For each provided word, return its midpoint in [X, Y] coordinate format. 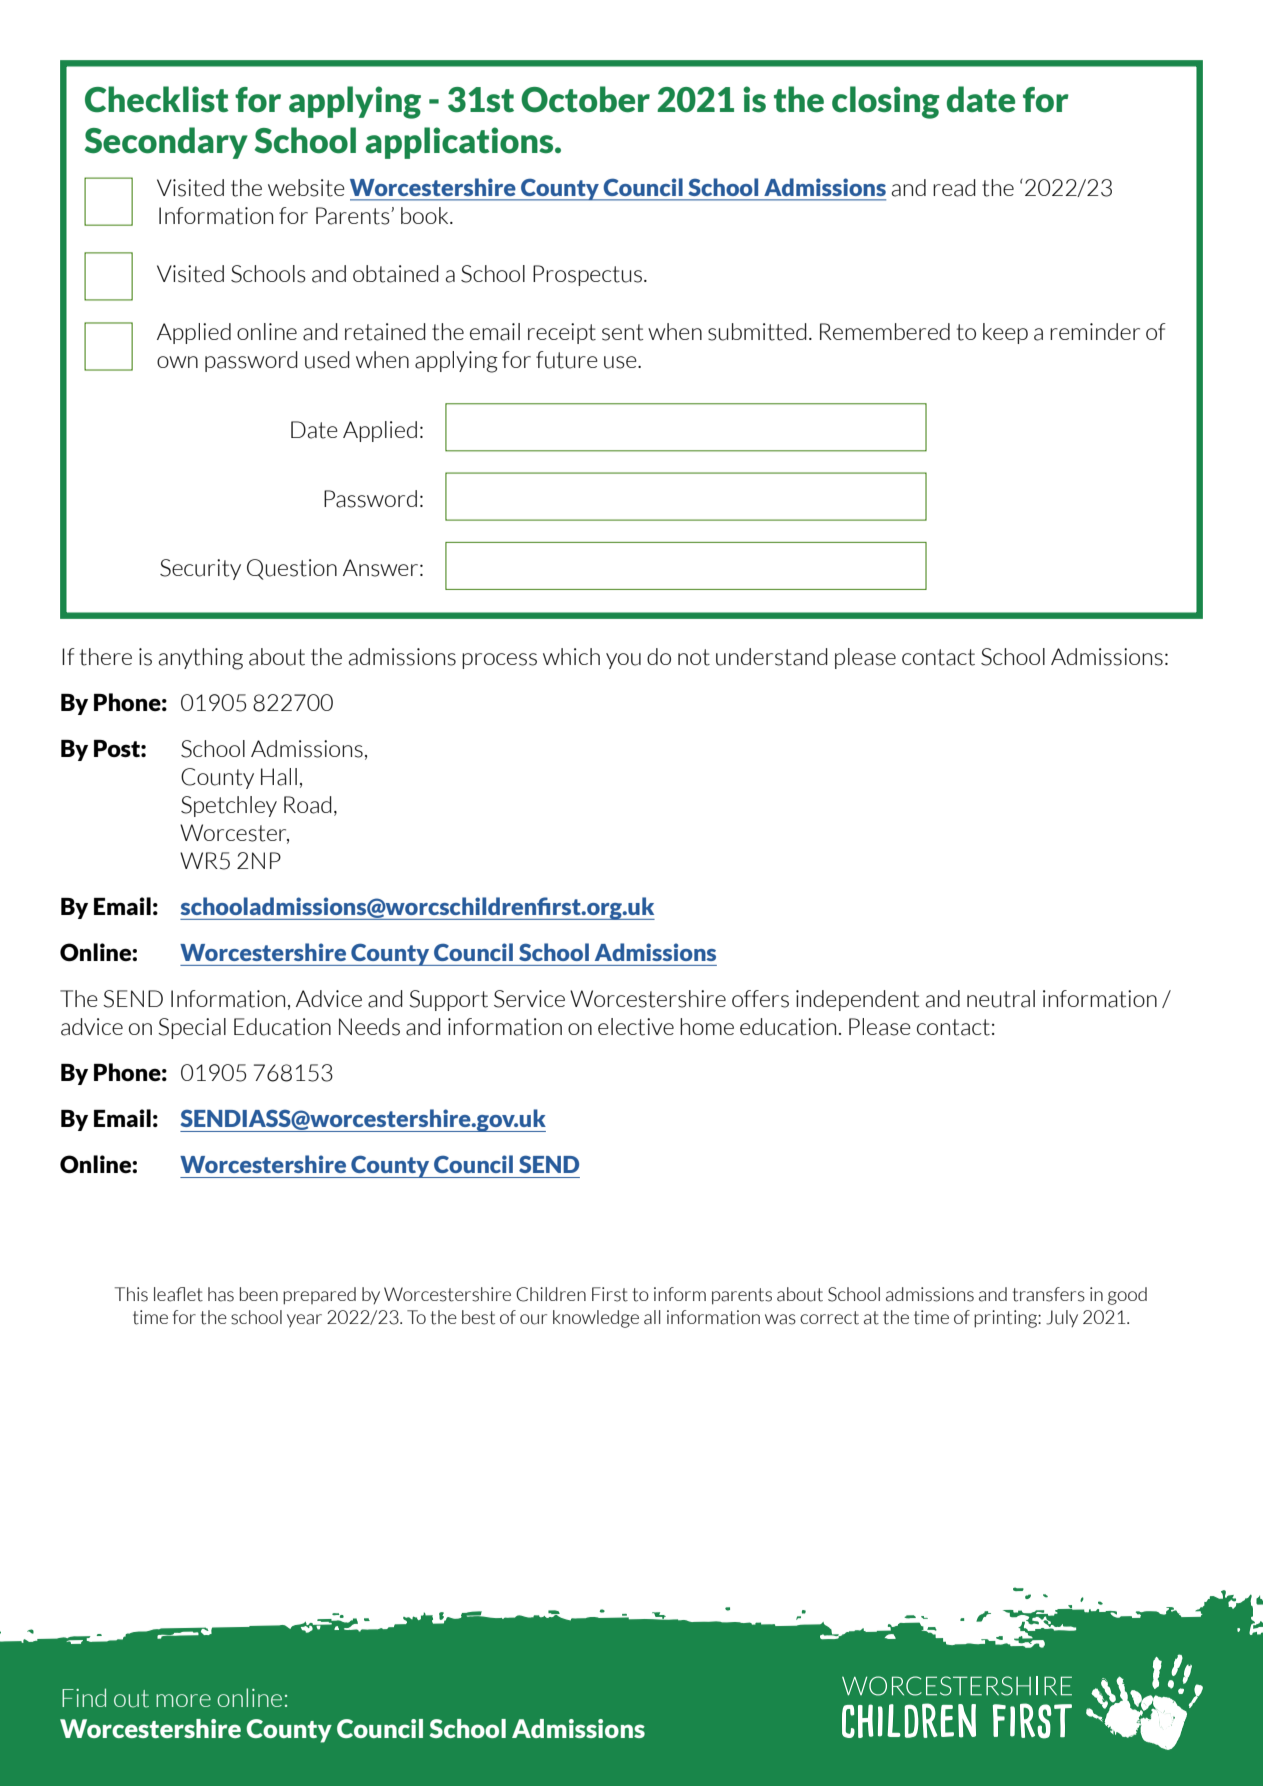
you [623, 661]
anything [201, 659]
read [954, 188]
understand [772, 657]
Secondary [166, 143]
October [585, 99]
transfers [1049, 1294]
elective [636, 1027]
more [183, 1700]
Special [192, 1028]
